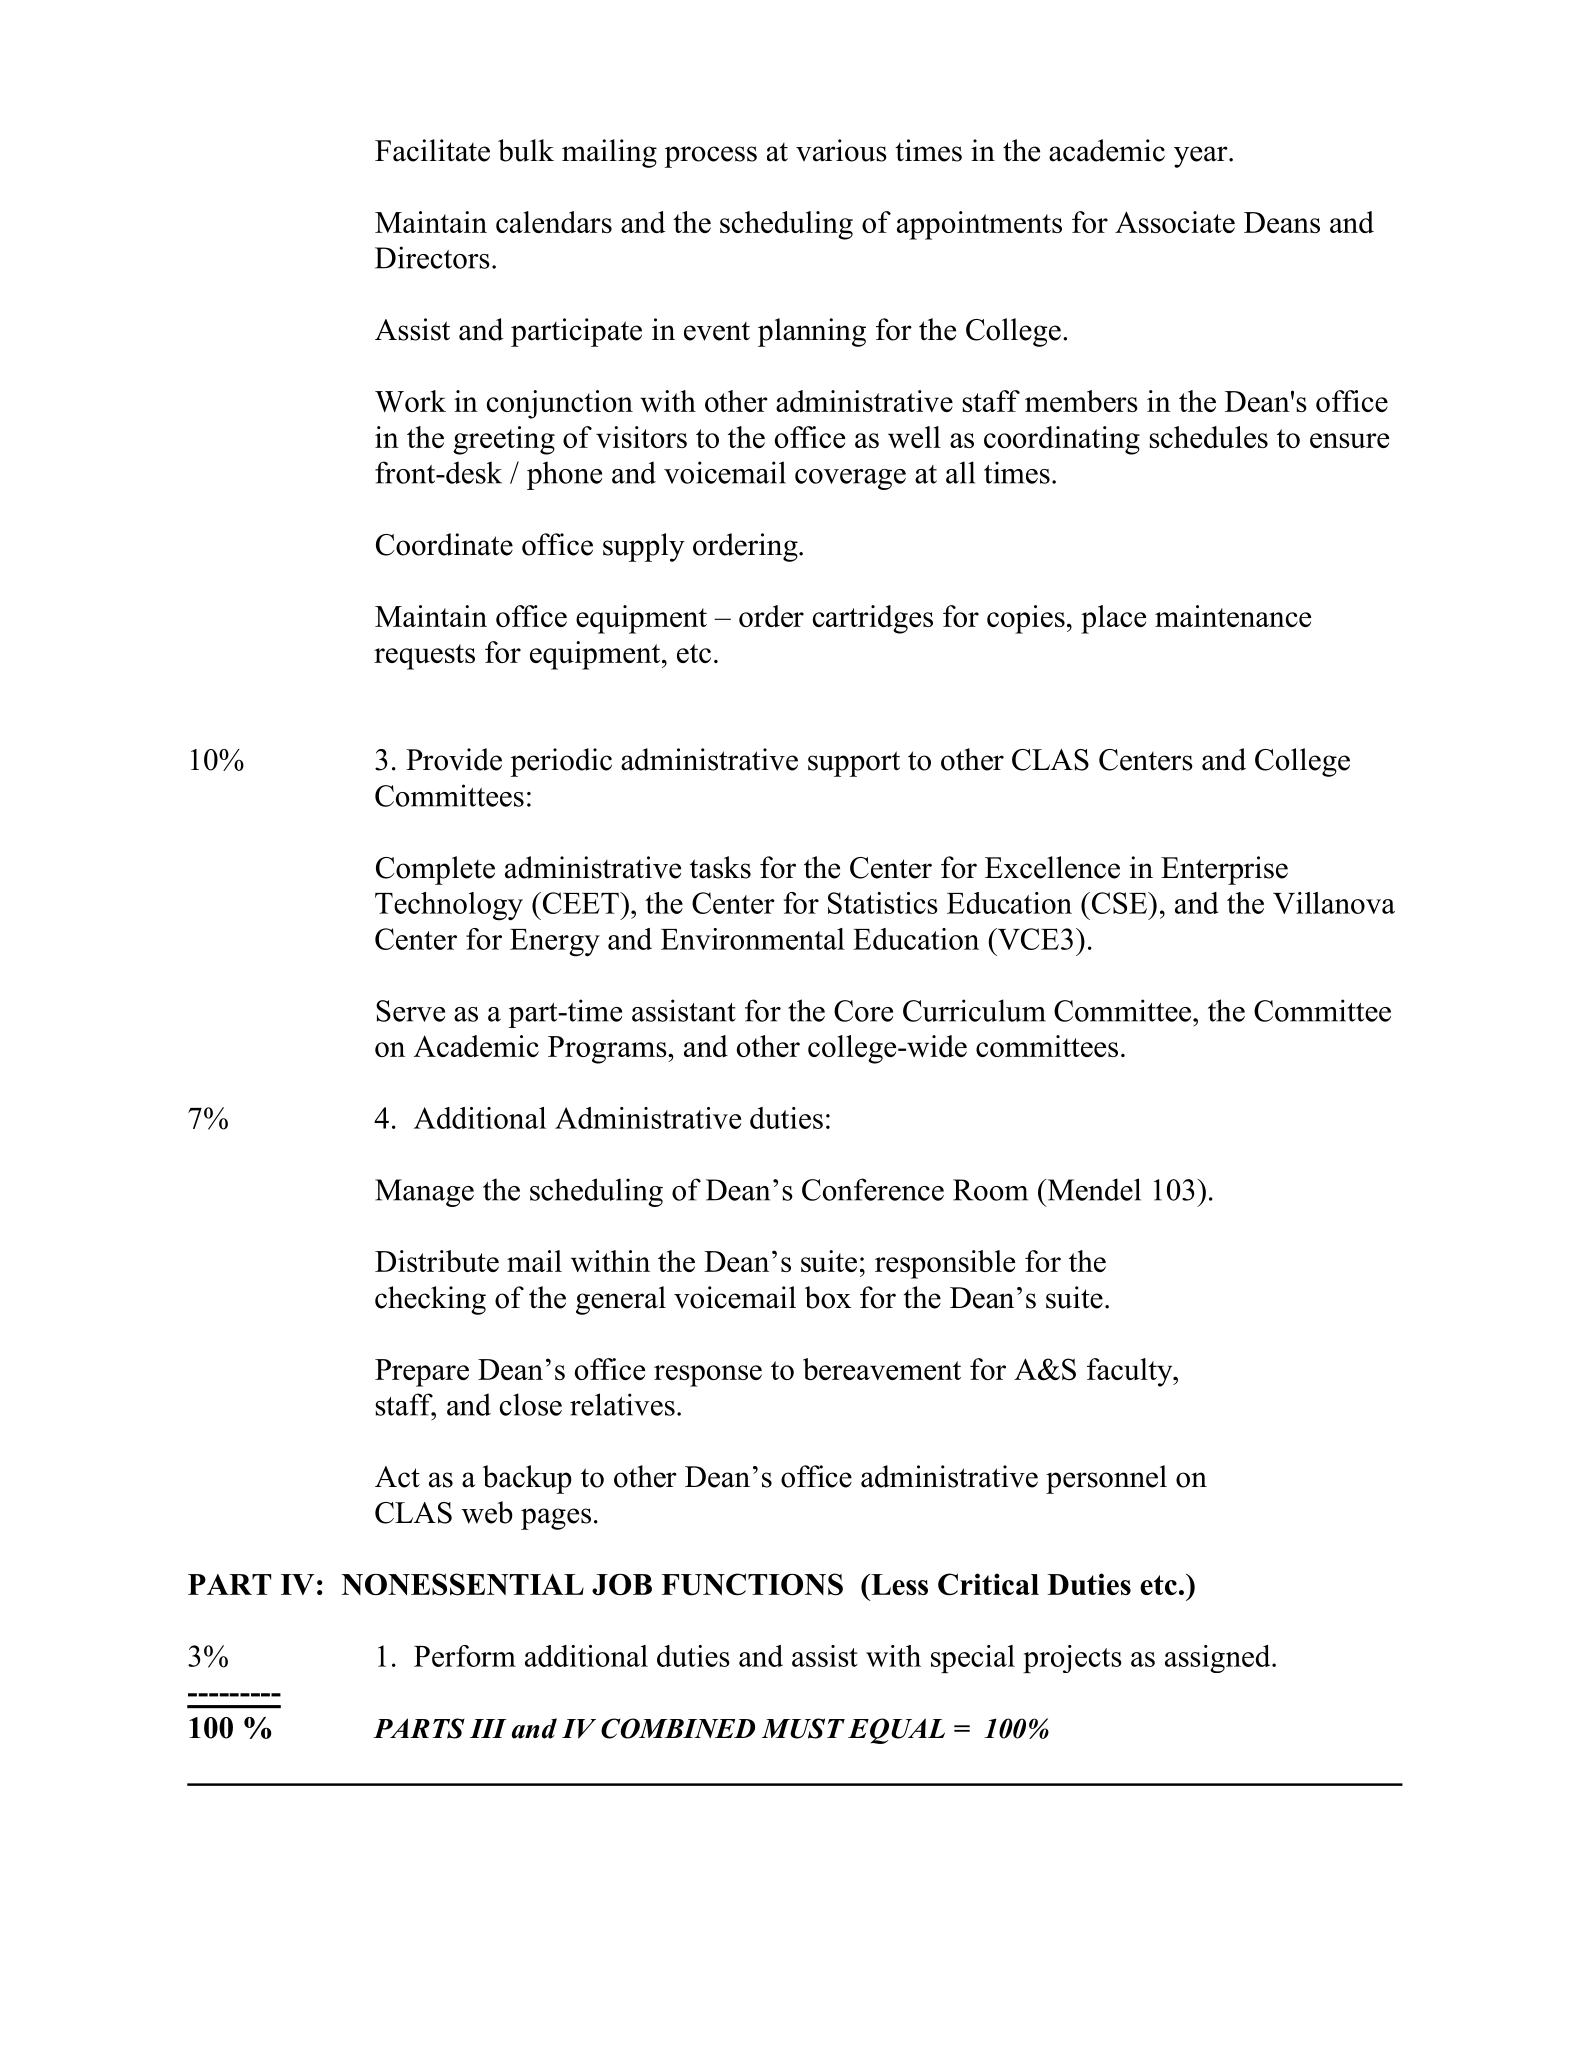 This screenshot has width=1589, height=2057. I want to click on coverage, so click(850, 479).
